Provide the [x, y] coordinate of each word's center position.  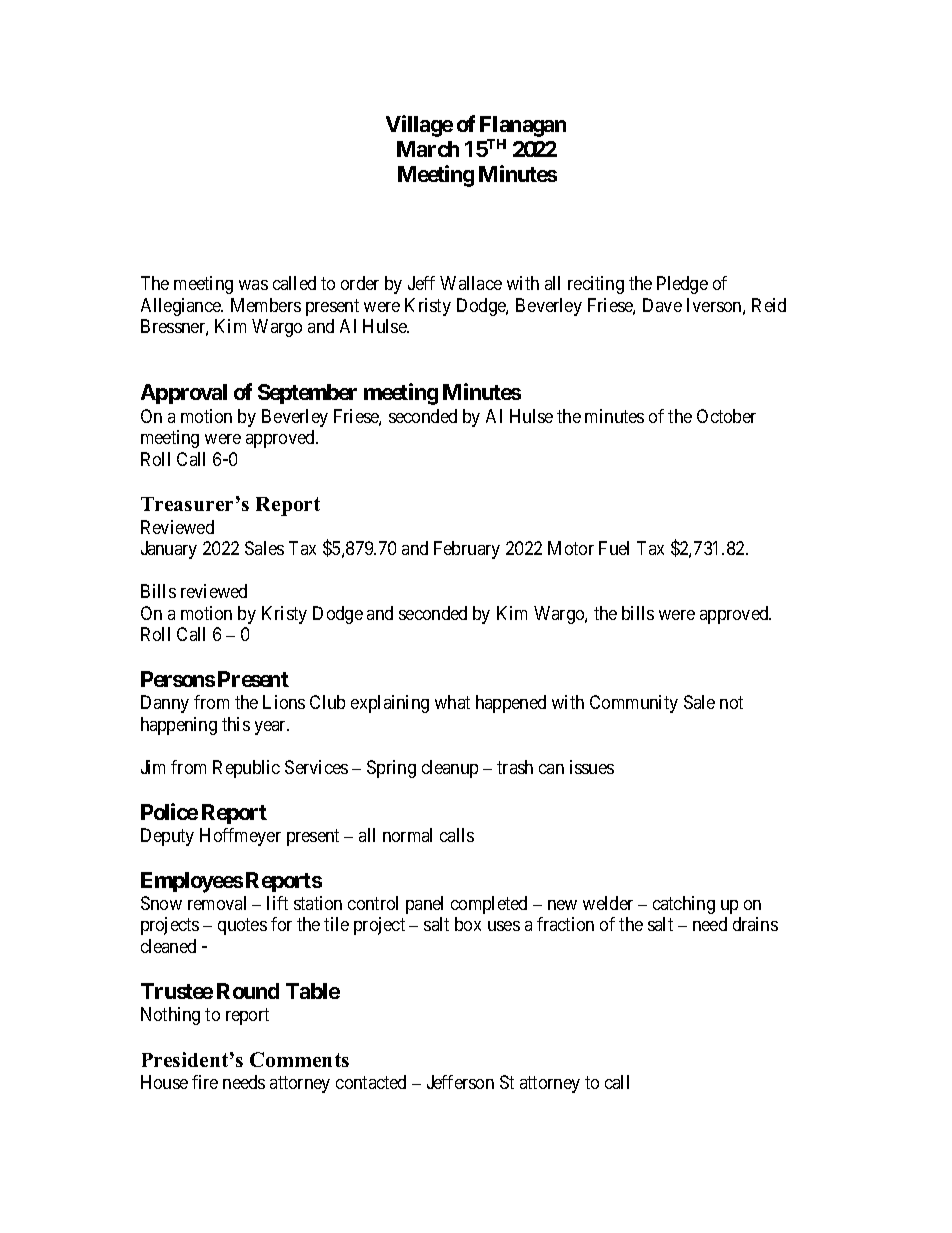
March [428, 149]
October [726, 416]
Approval [184, 394]
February [467, 550]
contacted [371, 1082]
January [169, 550]
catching [684, 905]
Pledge [682, 285]
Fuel [614, 548]
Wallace [471, 283]
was [253, 285]
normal [407, 835]
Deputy [167, 837]
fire [205, 1082]
